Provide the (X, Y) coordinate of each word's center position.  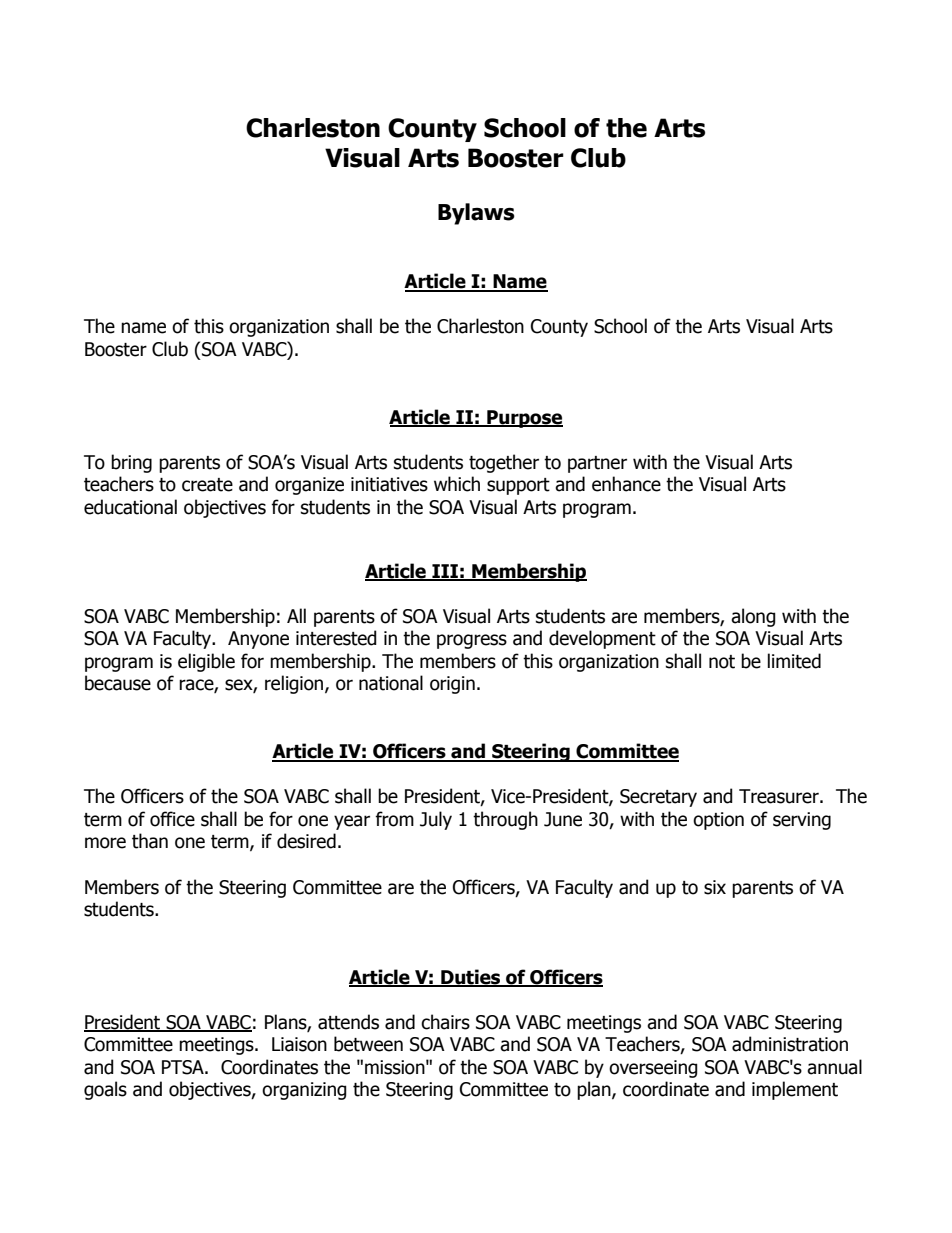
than (150, 841)
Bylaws (476, 214)
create (207, 485)
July (436, 820)
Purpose (524, 419)
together (504, 463)
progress (472, 641)
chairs (445, 1022)
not (722, 662)
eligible (206, 662)
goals (105, 1090)
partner (597, 464)
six (715, 887)
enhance (626, 484)
